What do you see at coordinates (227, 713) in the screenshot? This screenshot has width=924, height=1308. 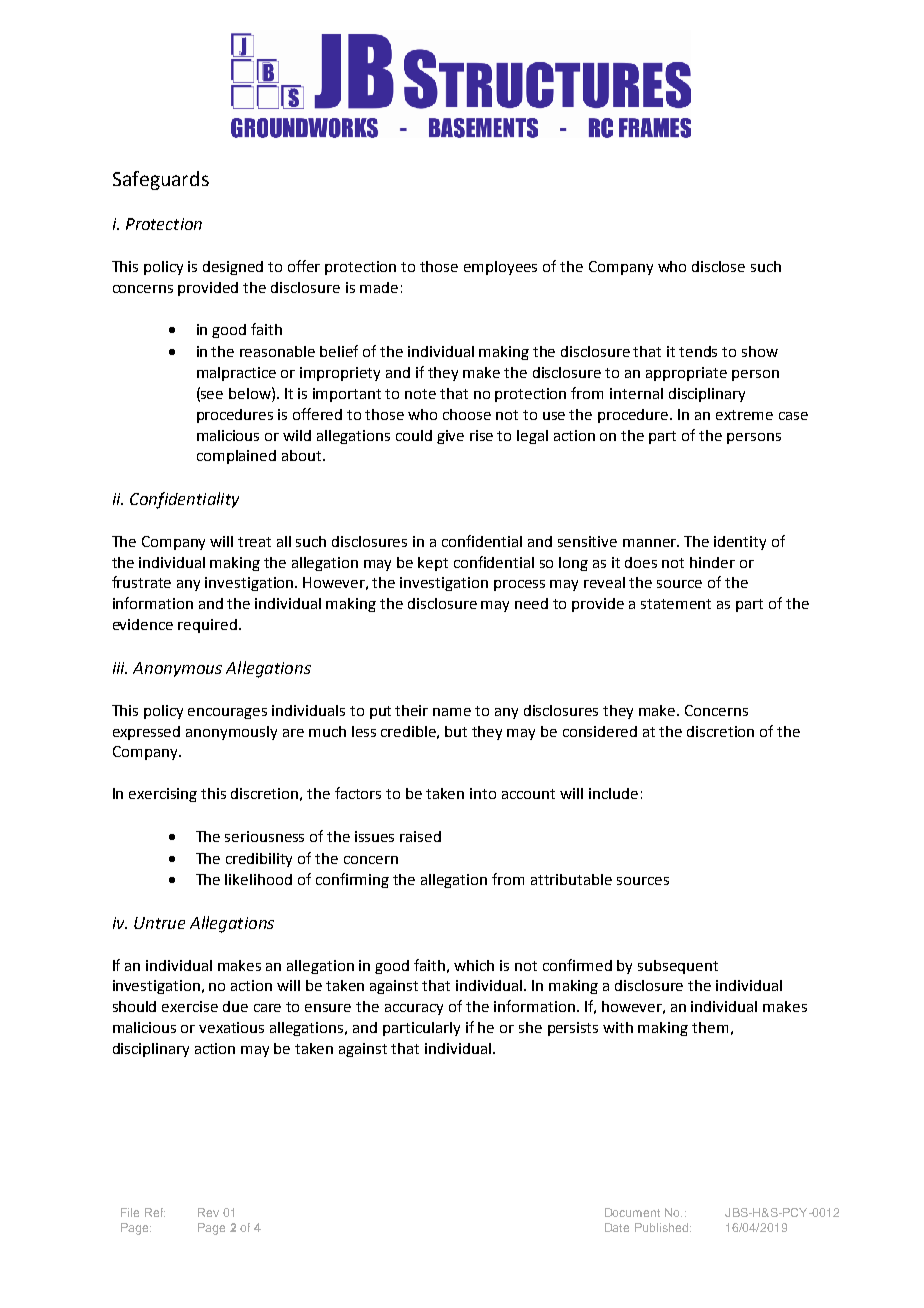 I see `encourages` at bounding box center [227, 713].
